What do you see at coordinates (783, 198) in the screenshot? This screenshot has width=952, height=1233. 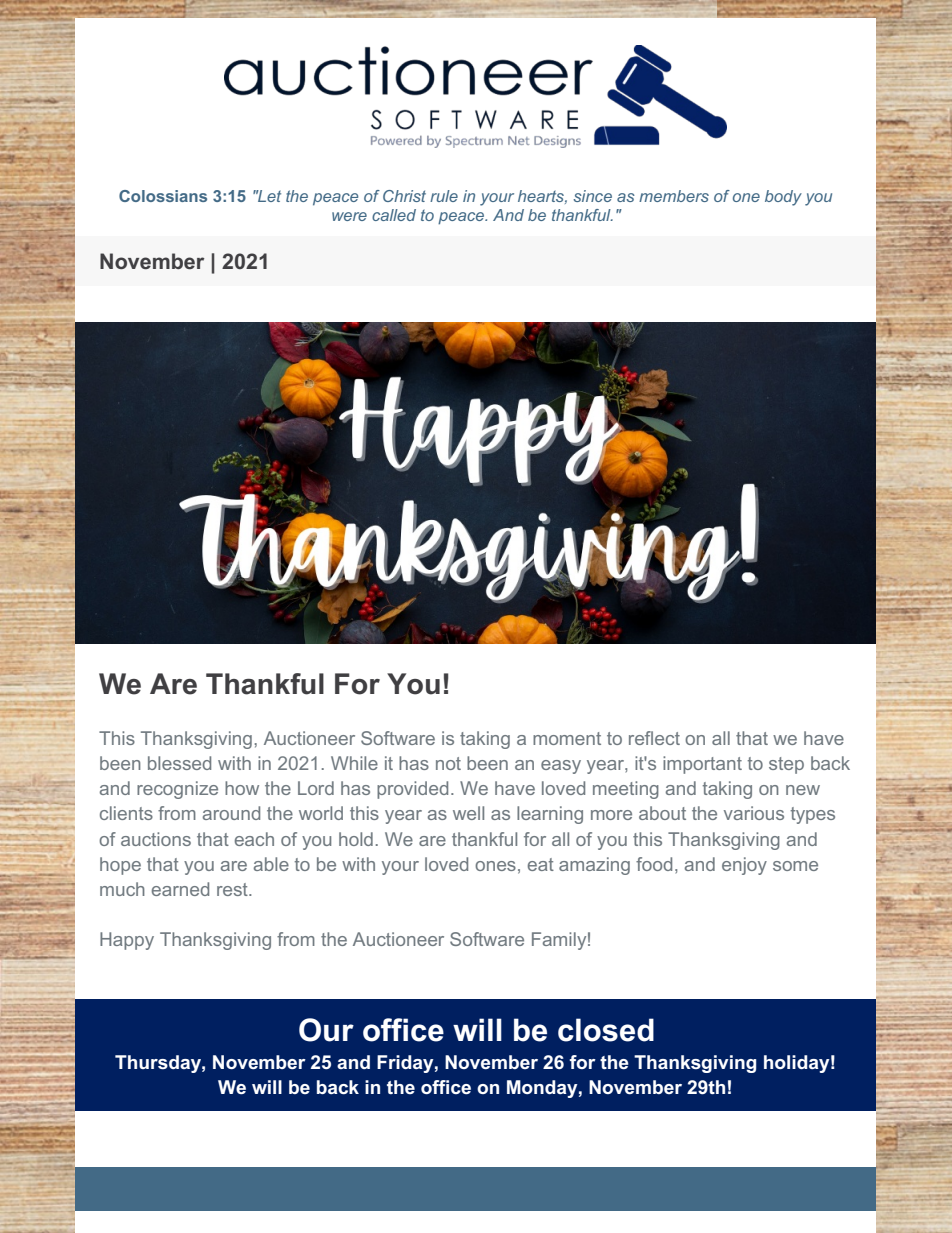 I see `body` at bounding box center [783, 198].
